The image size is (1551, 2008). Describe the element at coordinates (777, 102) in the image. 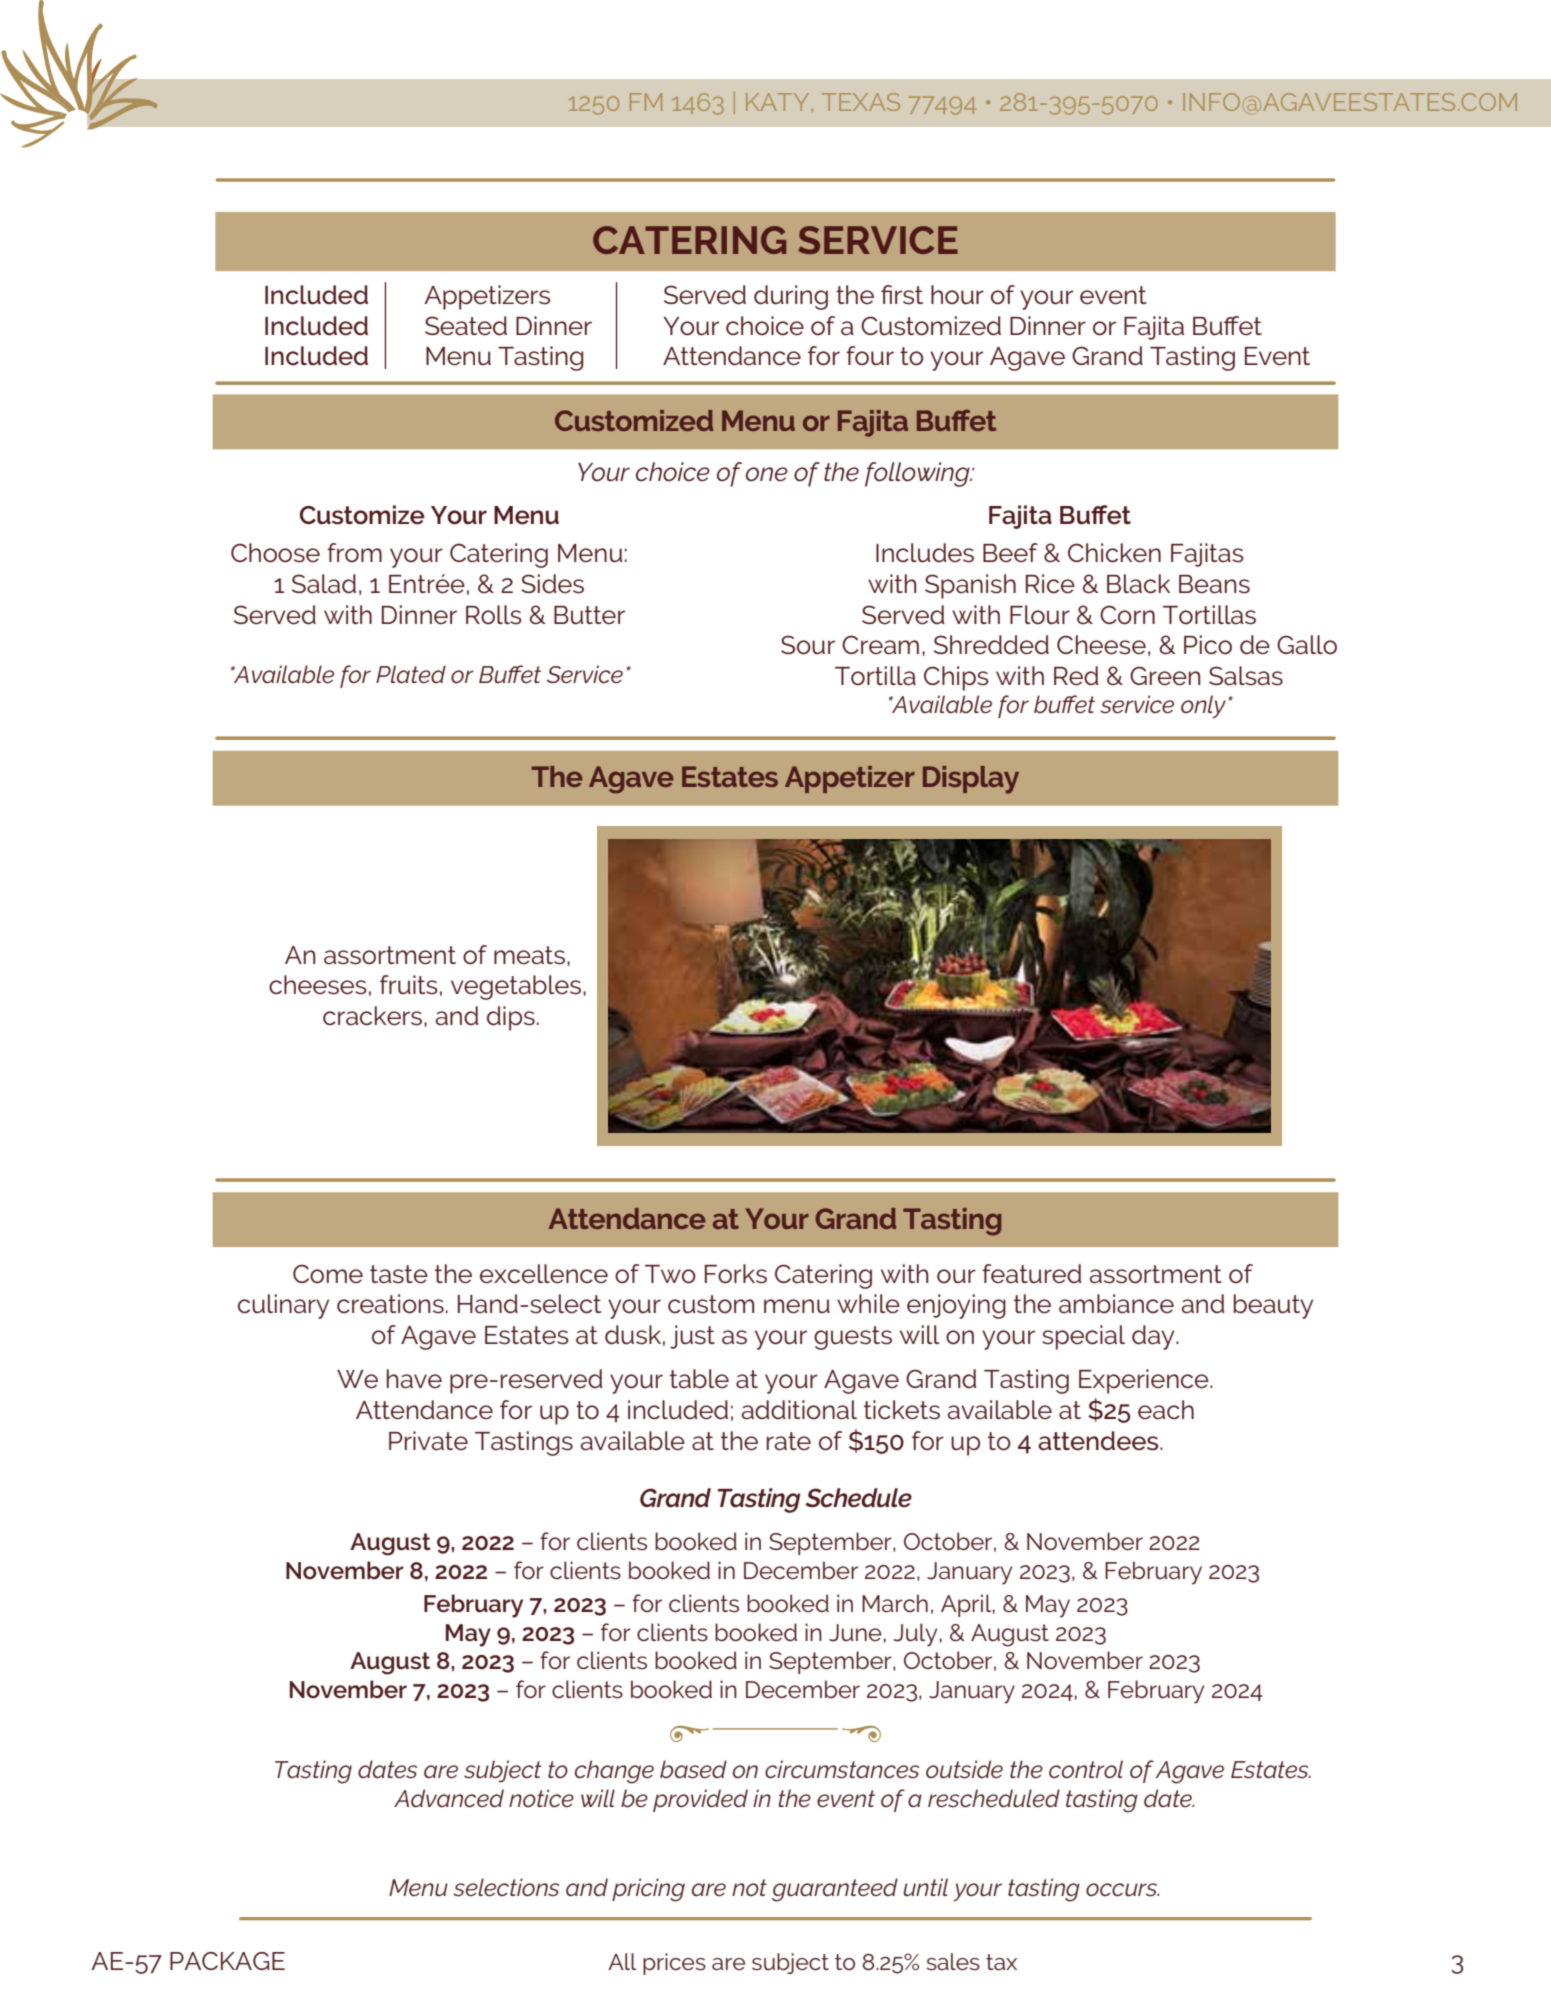

I see `KATY` at that location.
